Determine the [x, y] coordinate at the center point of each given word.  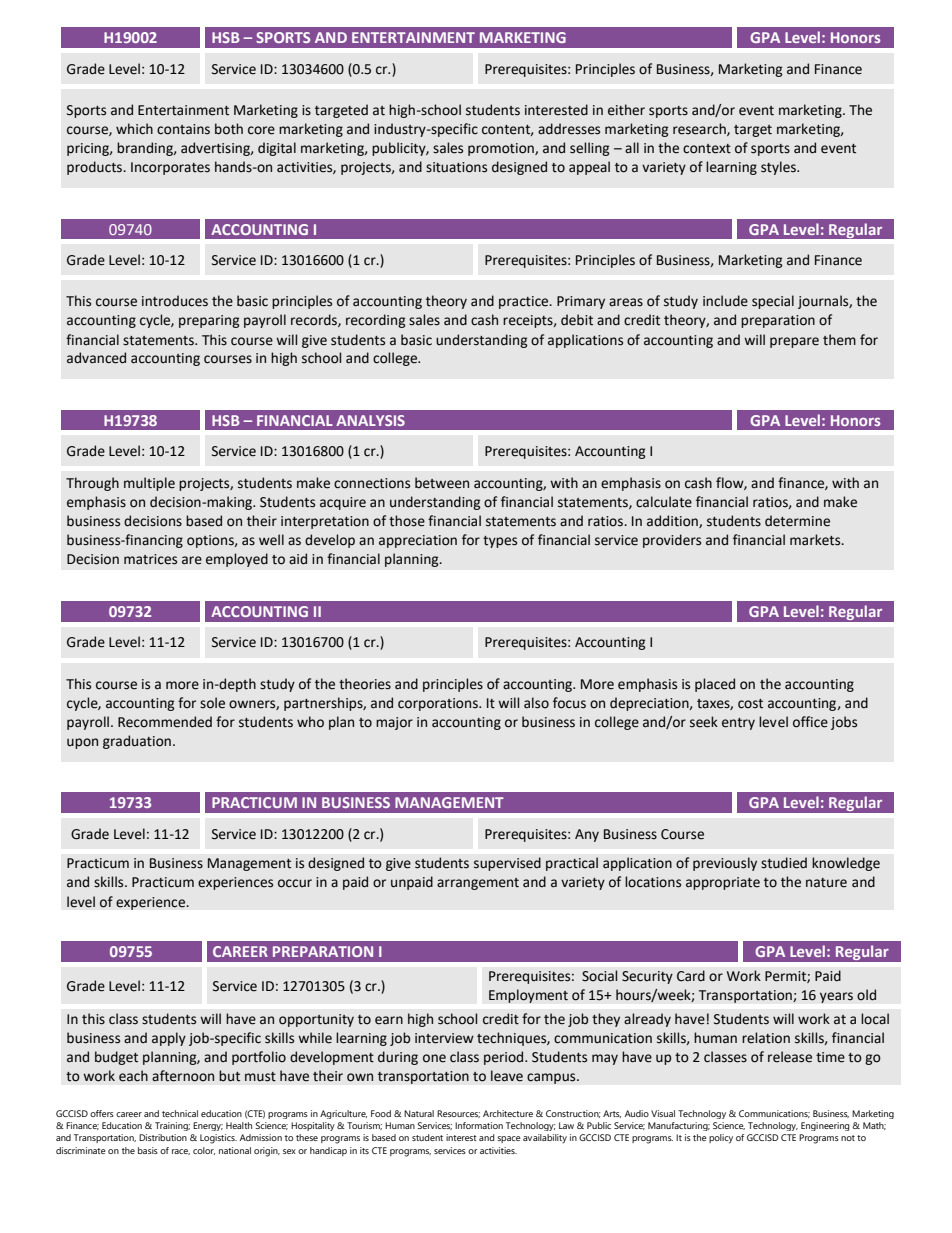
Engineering [825, 1126]
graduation [137, 742]
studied [784, 863]
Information [479, 1125]
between [442, 483]
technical [180, 1113]
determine [797, 521]
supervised [507, 864]
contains [183, 129]
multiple [149, 484]
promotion [502, 149]
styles [779, 168]
